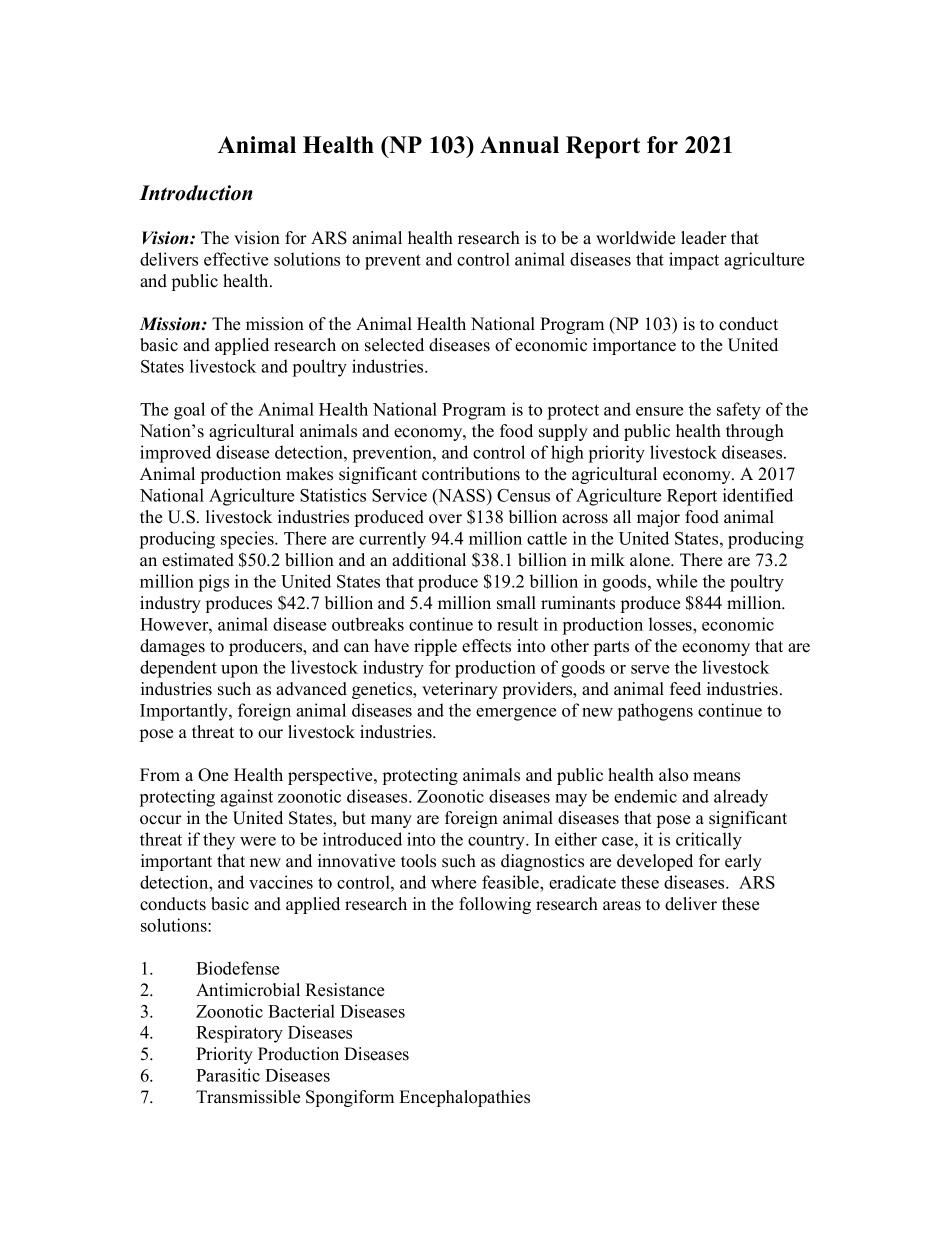 The width and height of the page is (952, 1233). I want to click on pigs, so click(214, 583).
